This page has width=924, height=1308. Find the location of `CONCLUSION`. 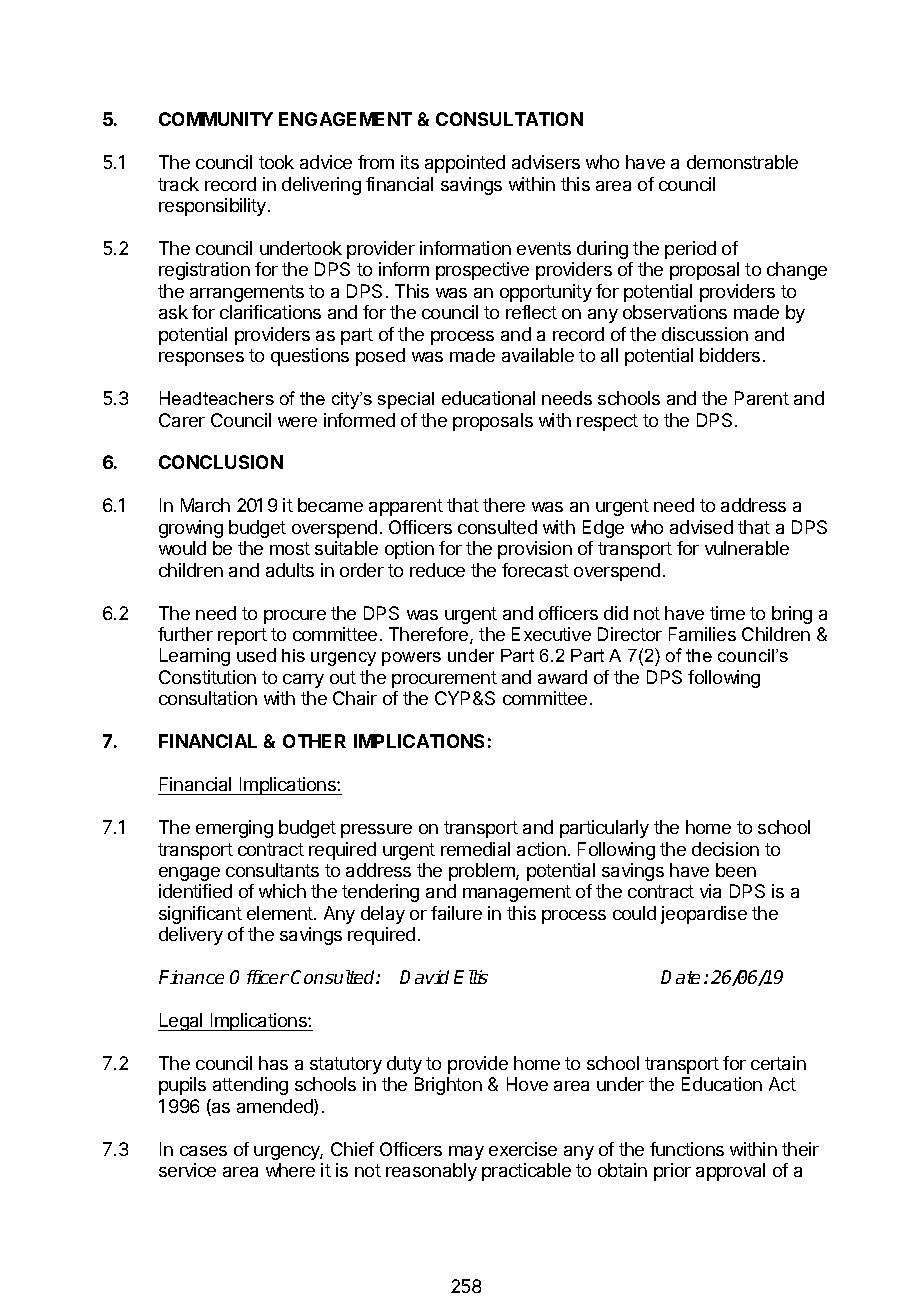

CONCLUSION is located at coordinates (221, 462).
